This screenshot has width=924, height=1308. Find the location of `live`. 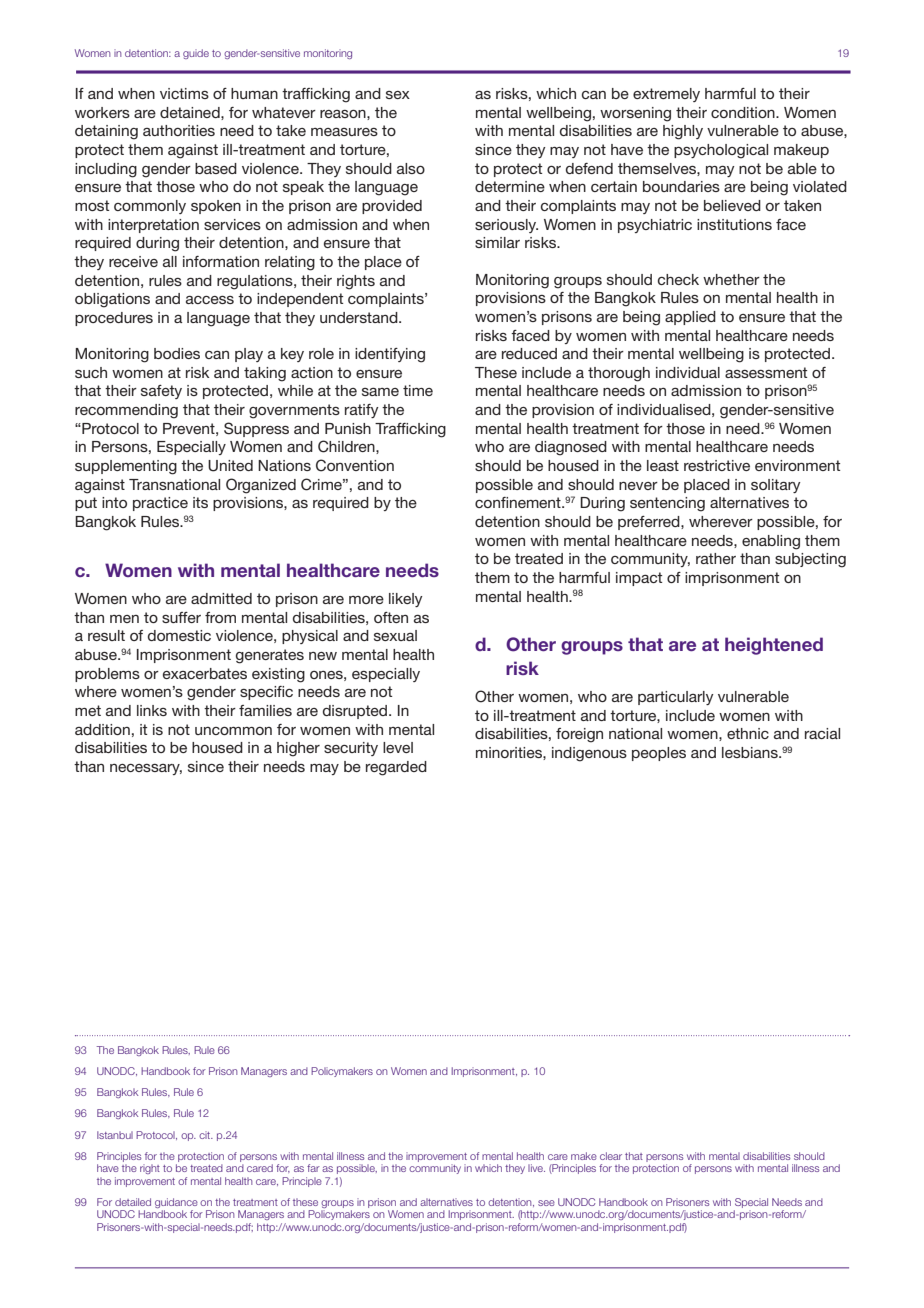

live is located at coordinates (536, 1168).
